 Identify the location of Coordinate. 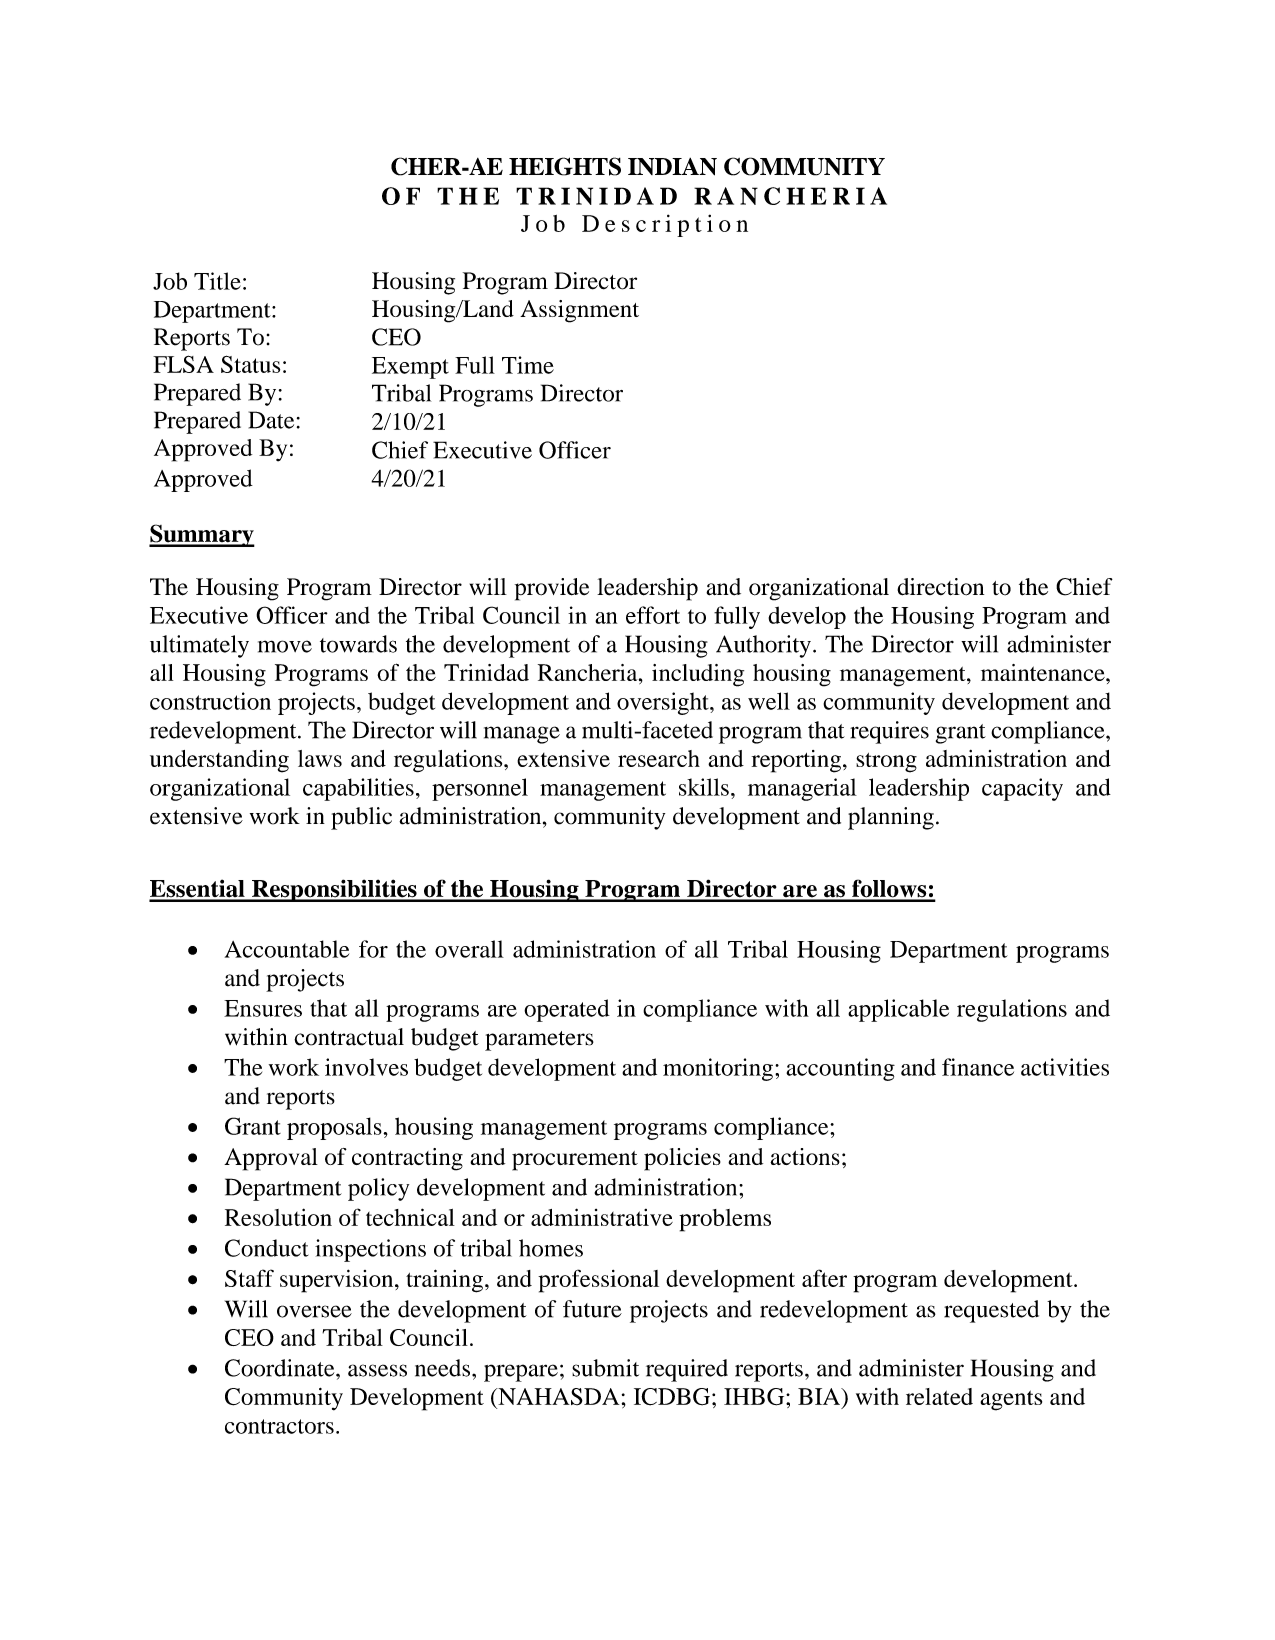
(281, 1368).
